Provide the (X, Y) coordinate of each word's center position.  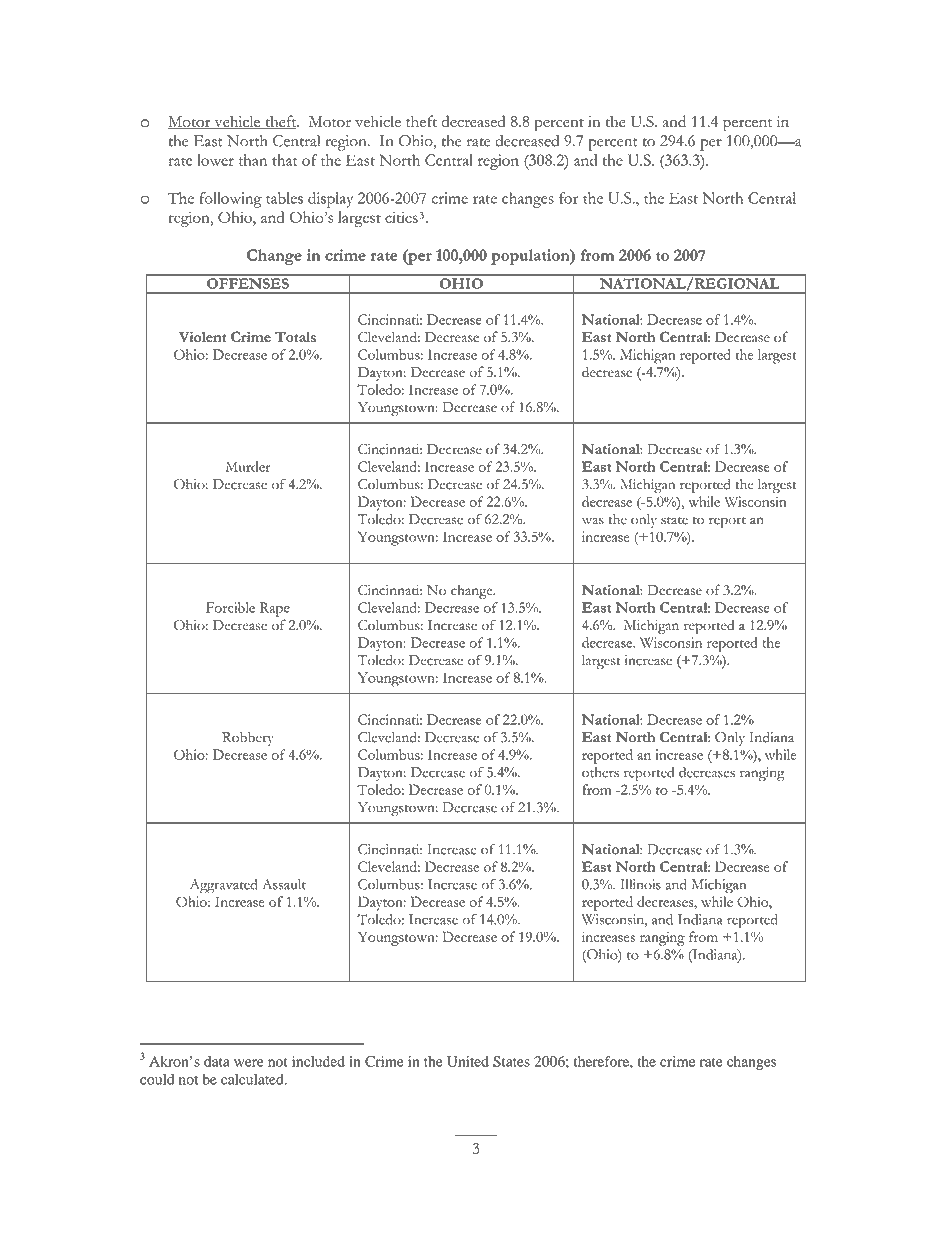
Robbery (248, 739)
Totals (295, 336)
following (230, 200)
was (593, 521)
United (468, 1061)
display (330, 200)
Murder (248, 466)
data (217, 1061)
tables (284, 198)
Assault (284, 884)
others (600, 772)
